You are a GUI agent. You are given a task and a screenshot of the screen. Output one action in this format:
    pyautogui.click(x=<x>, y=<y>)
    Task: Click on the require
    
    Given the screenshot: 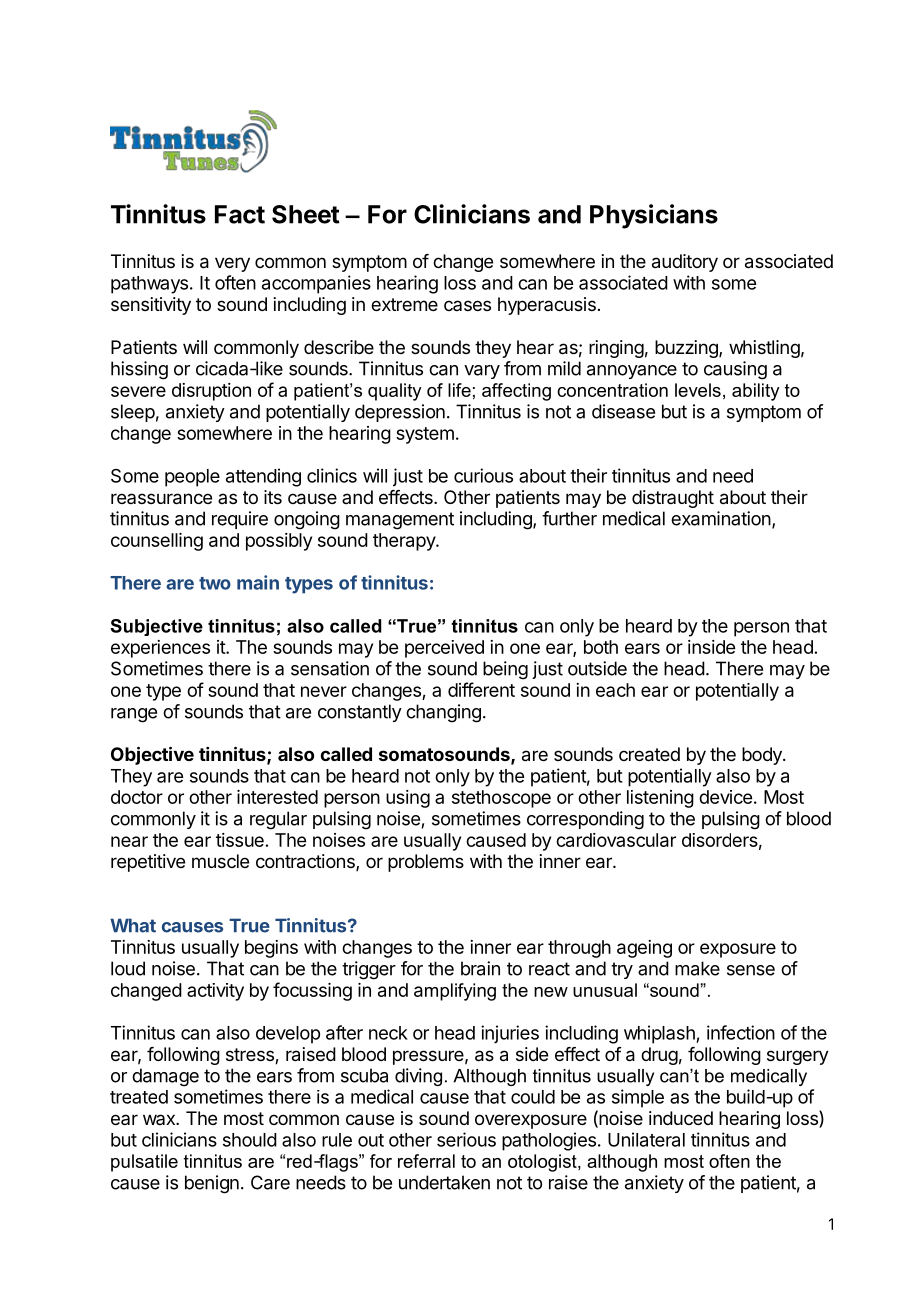 What is the action you would take?
    pyautogui.click(x=240, y=520)
